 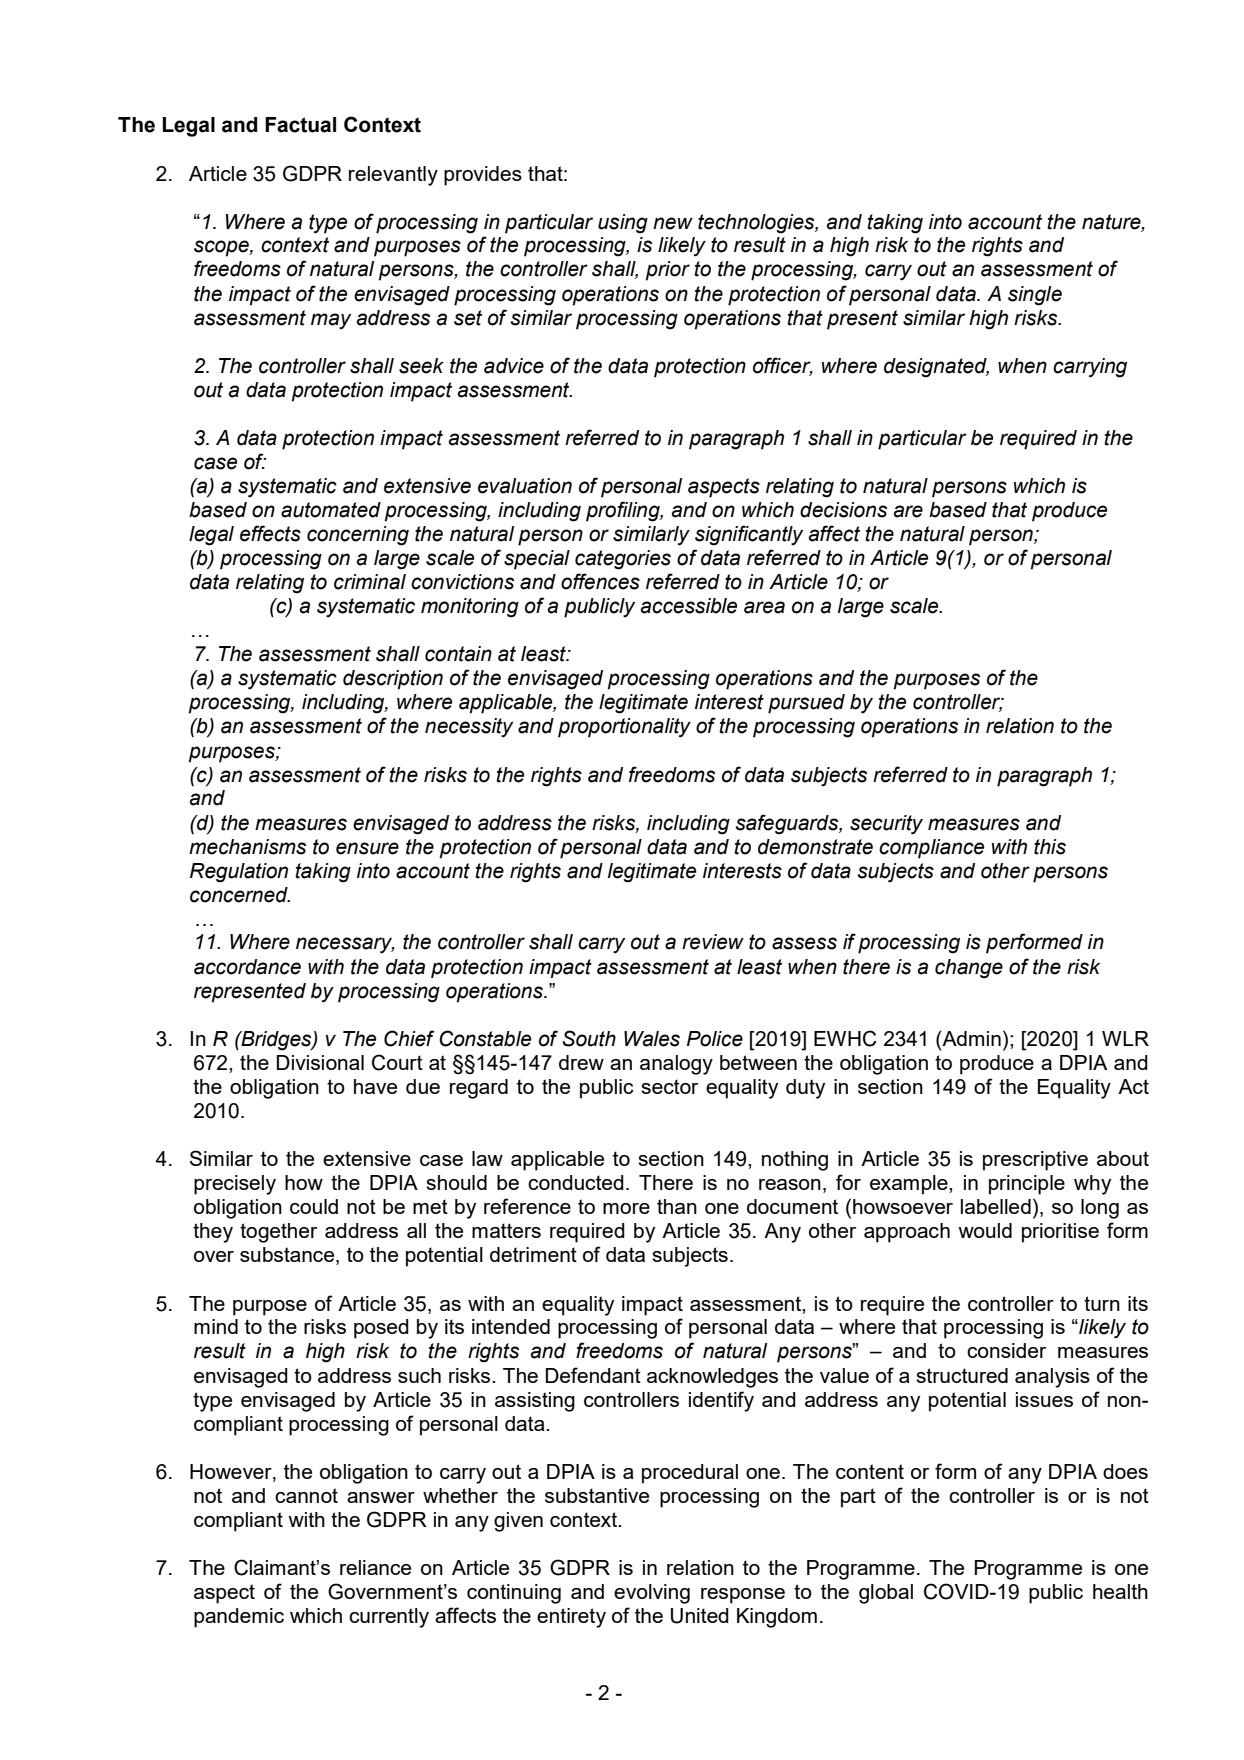 I want to click on prescriptive, so click(x=1035, y=1161).
